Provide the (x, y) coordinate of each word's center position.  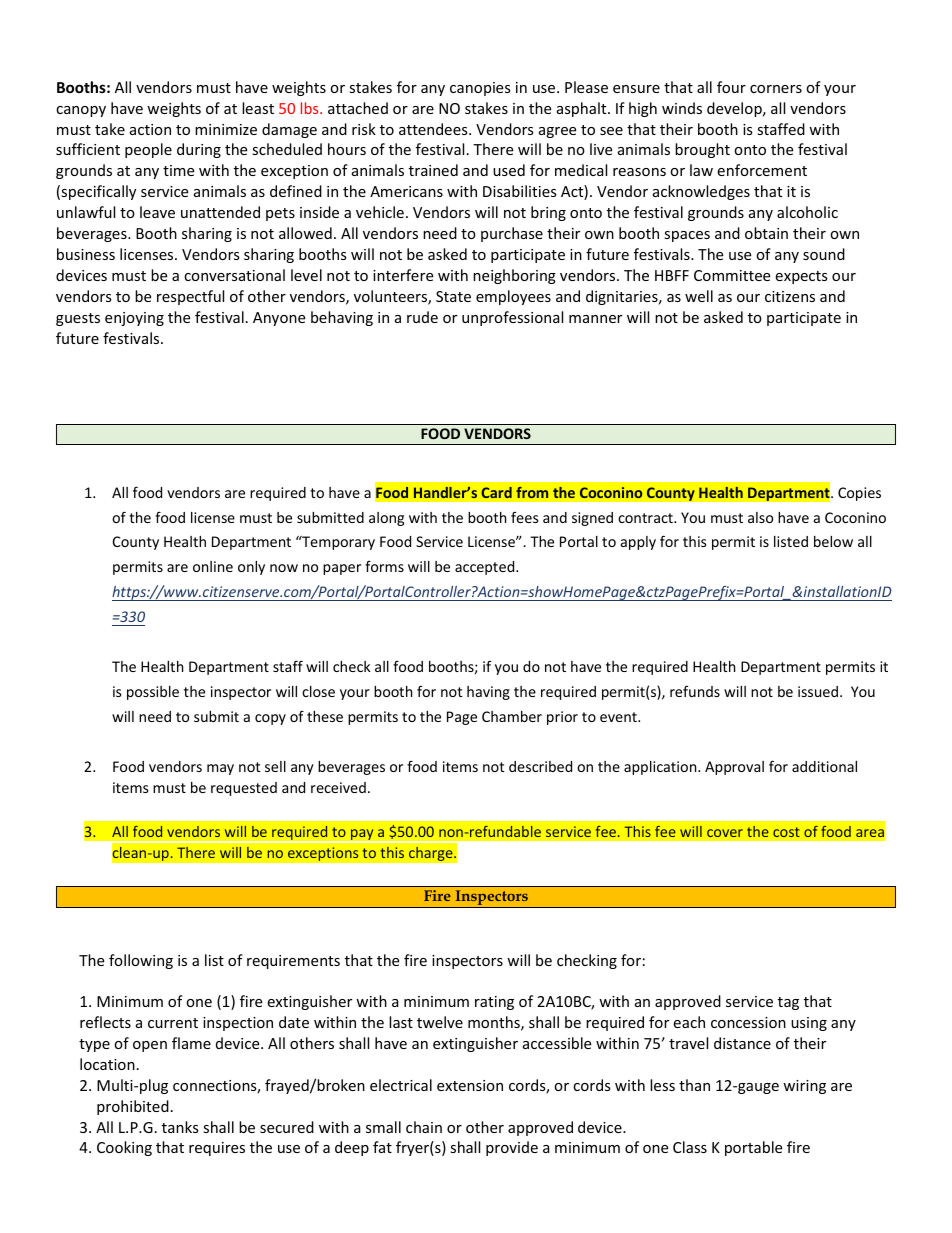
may (220, 769)
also (760, 517)
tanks (180, 1127)
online (213, 566)
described (540, 766)
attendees (434, 129)
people (148, 150)
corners (776, 89)
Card (496, 492)
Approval (734, 768)
